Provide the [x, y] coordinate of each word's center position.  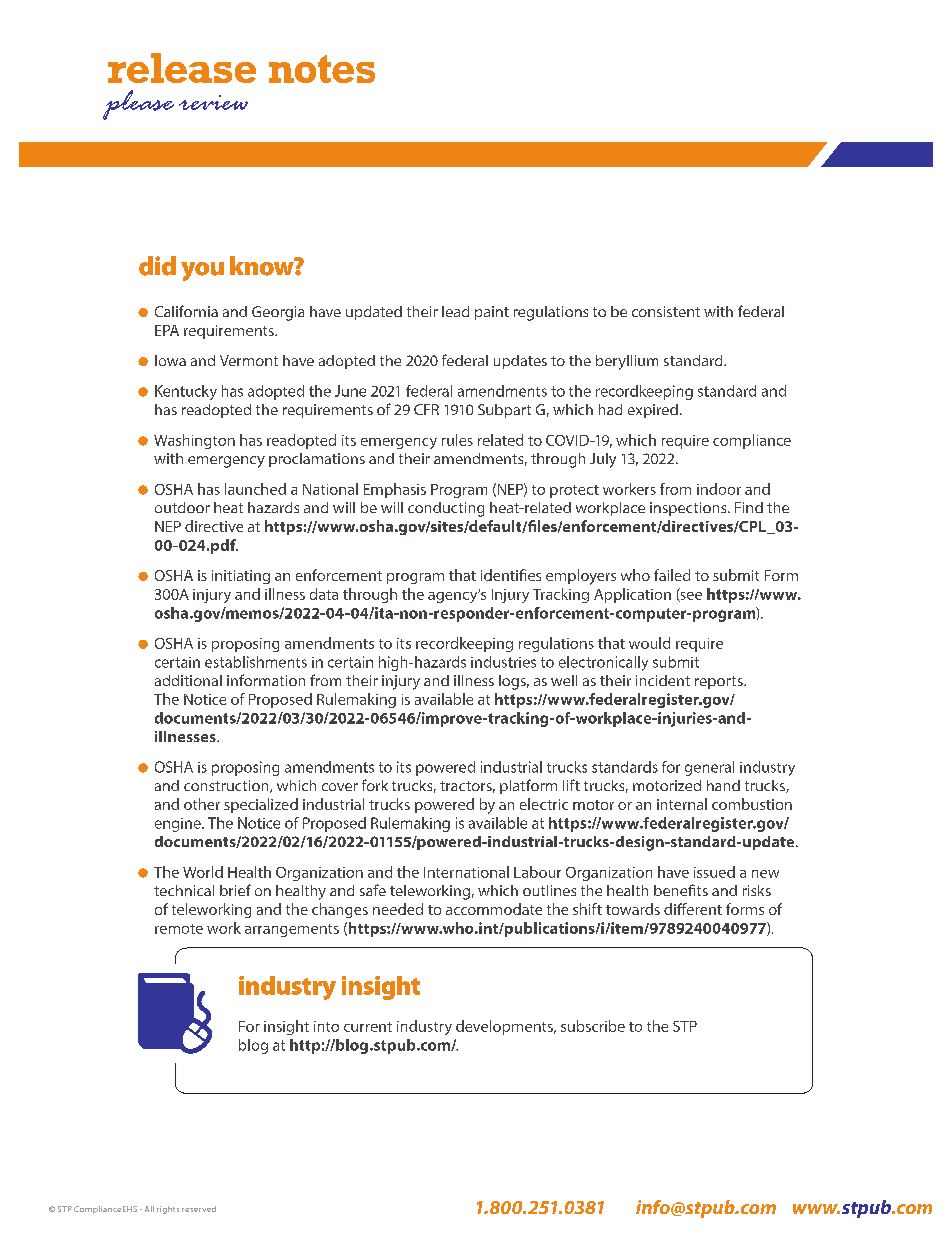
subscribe [593, 1026]
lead [455, 311]
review [213, 102]
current [368, 1027]
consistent [666, 311]
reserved [199, 1209]
